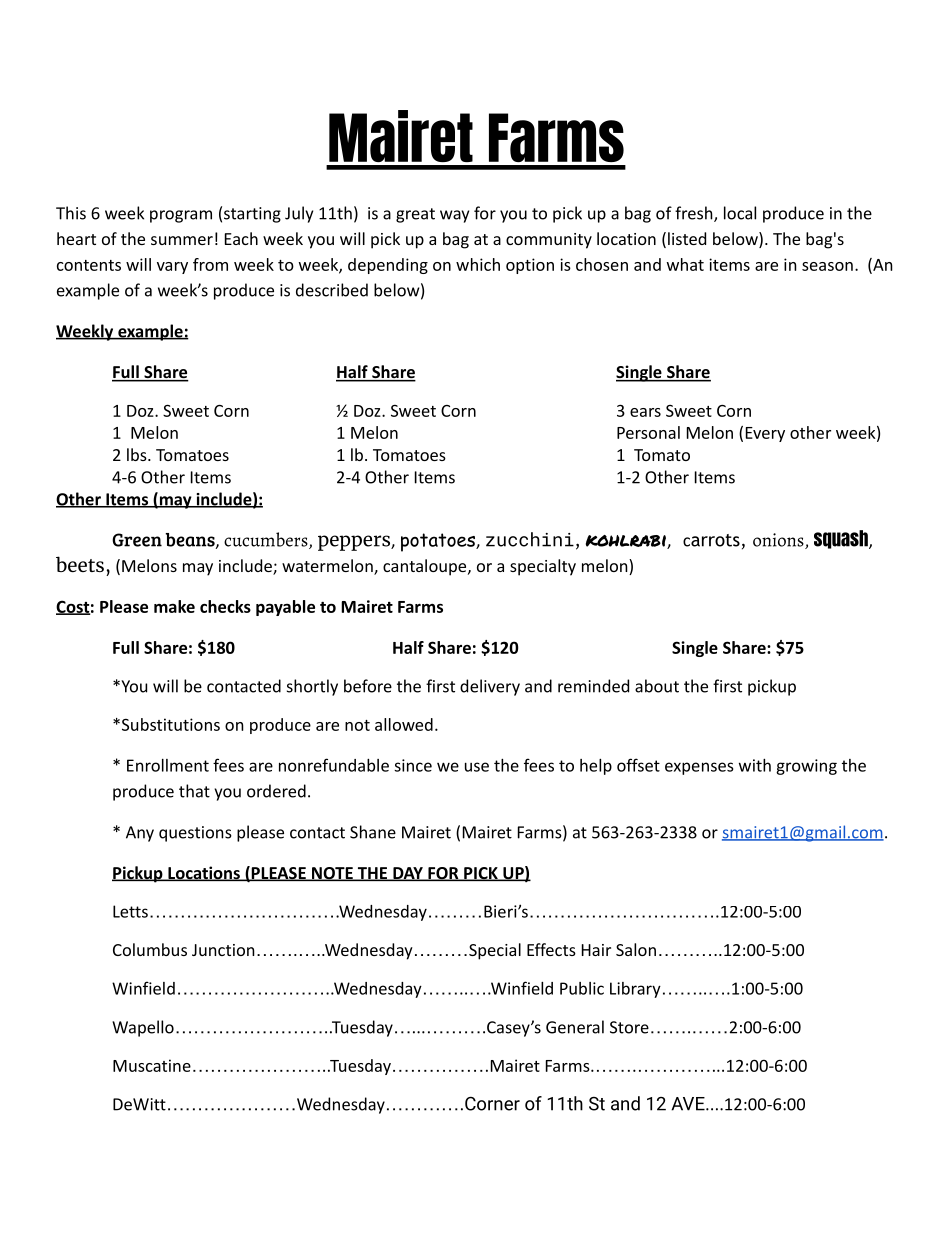  I want to click on local, so click(740, 213).
